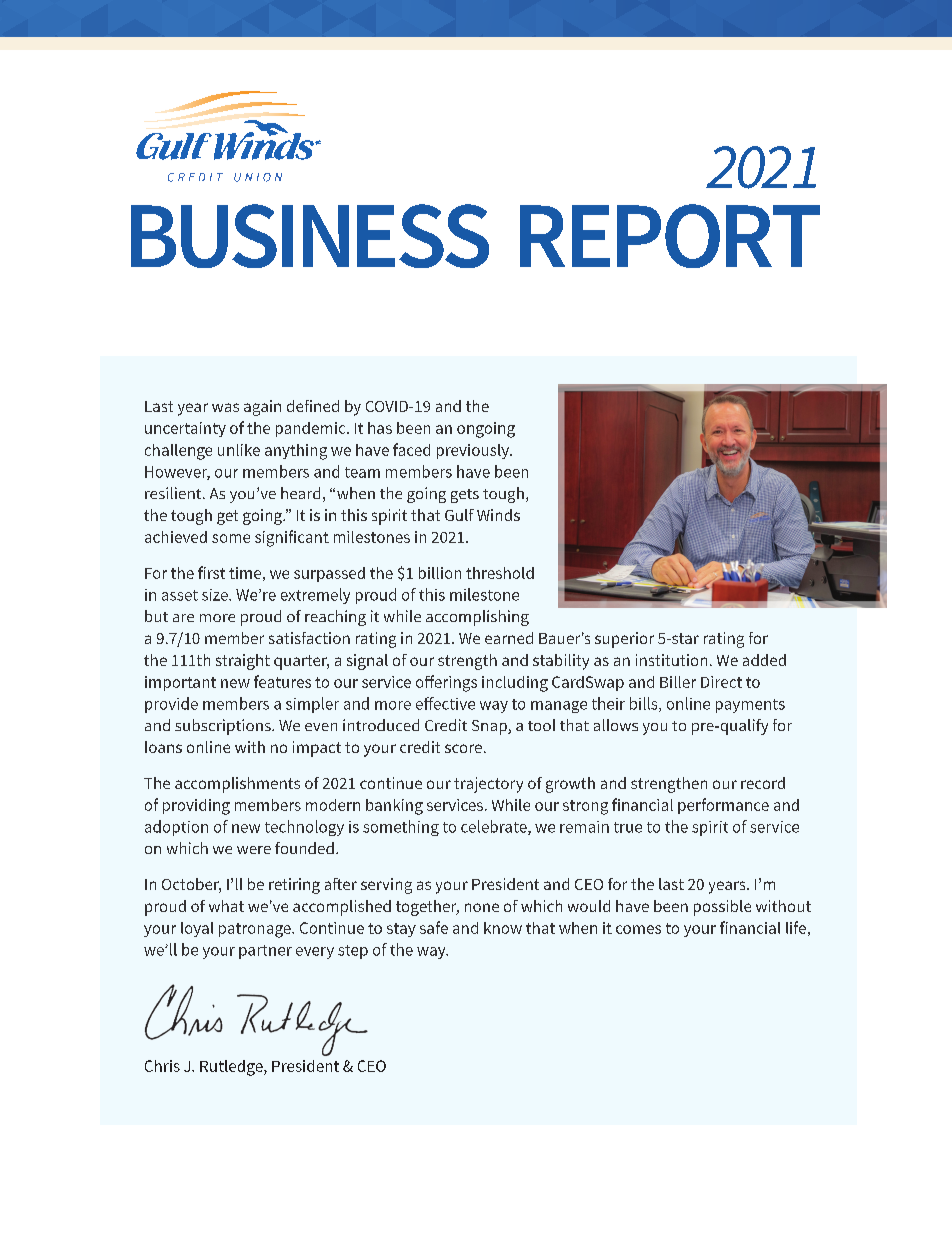 This page has width=952, height=1233. I want to click on know, so click(503, 928).
